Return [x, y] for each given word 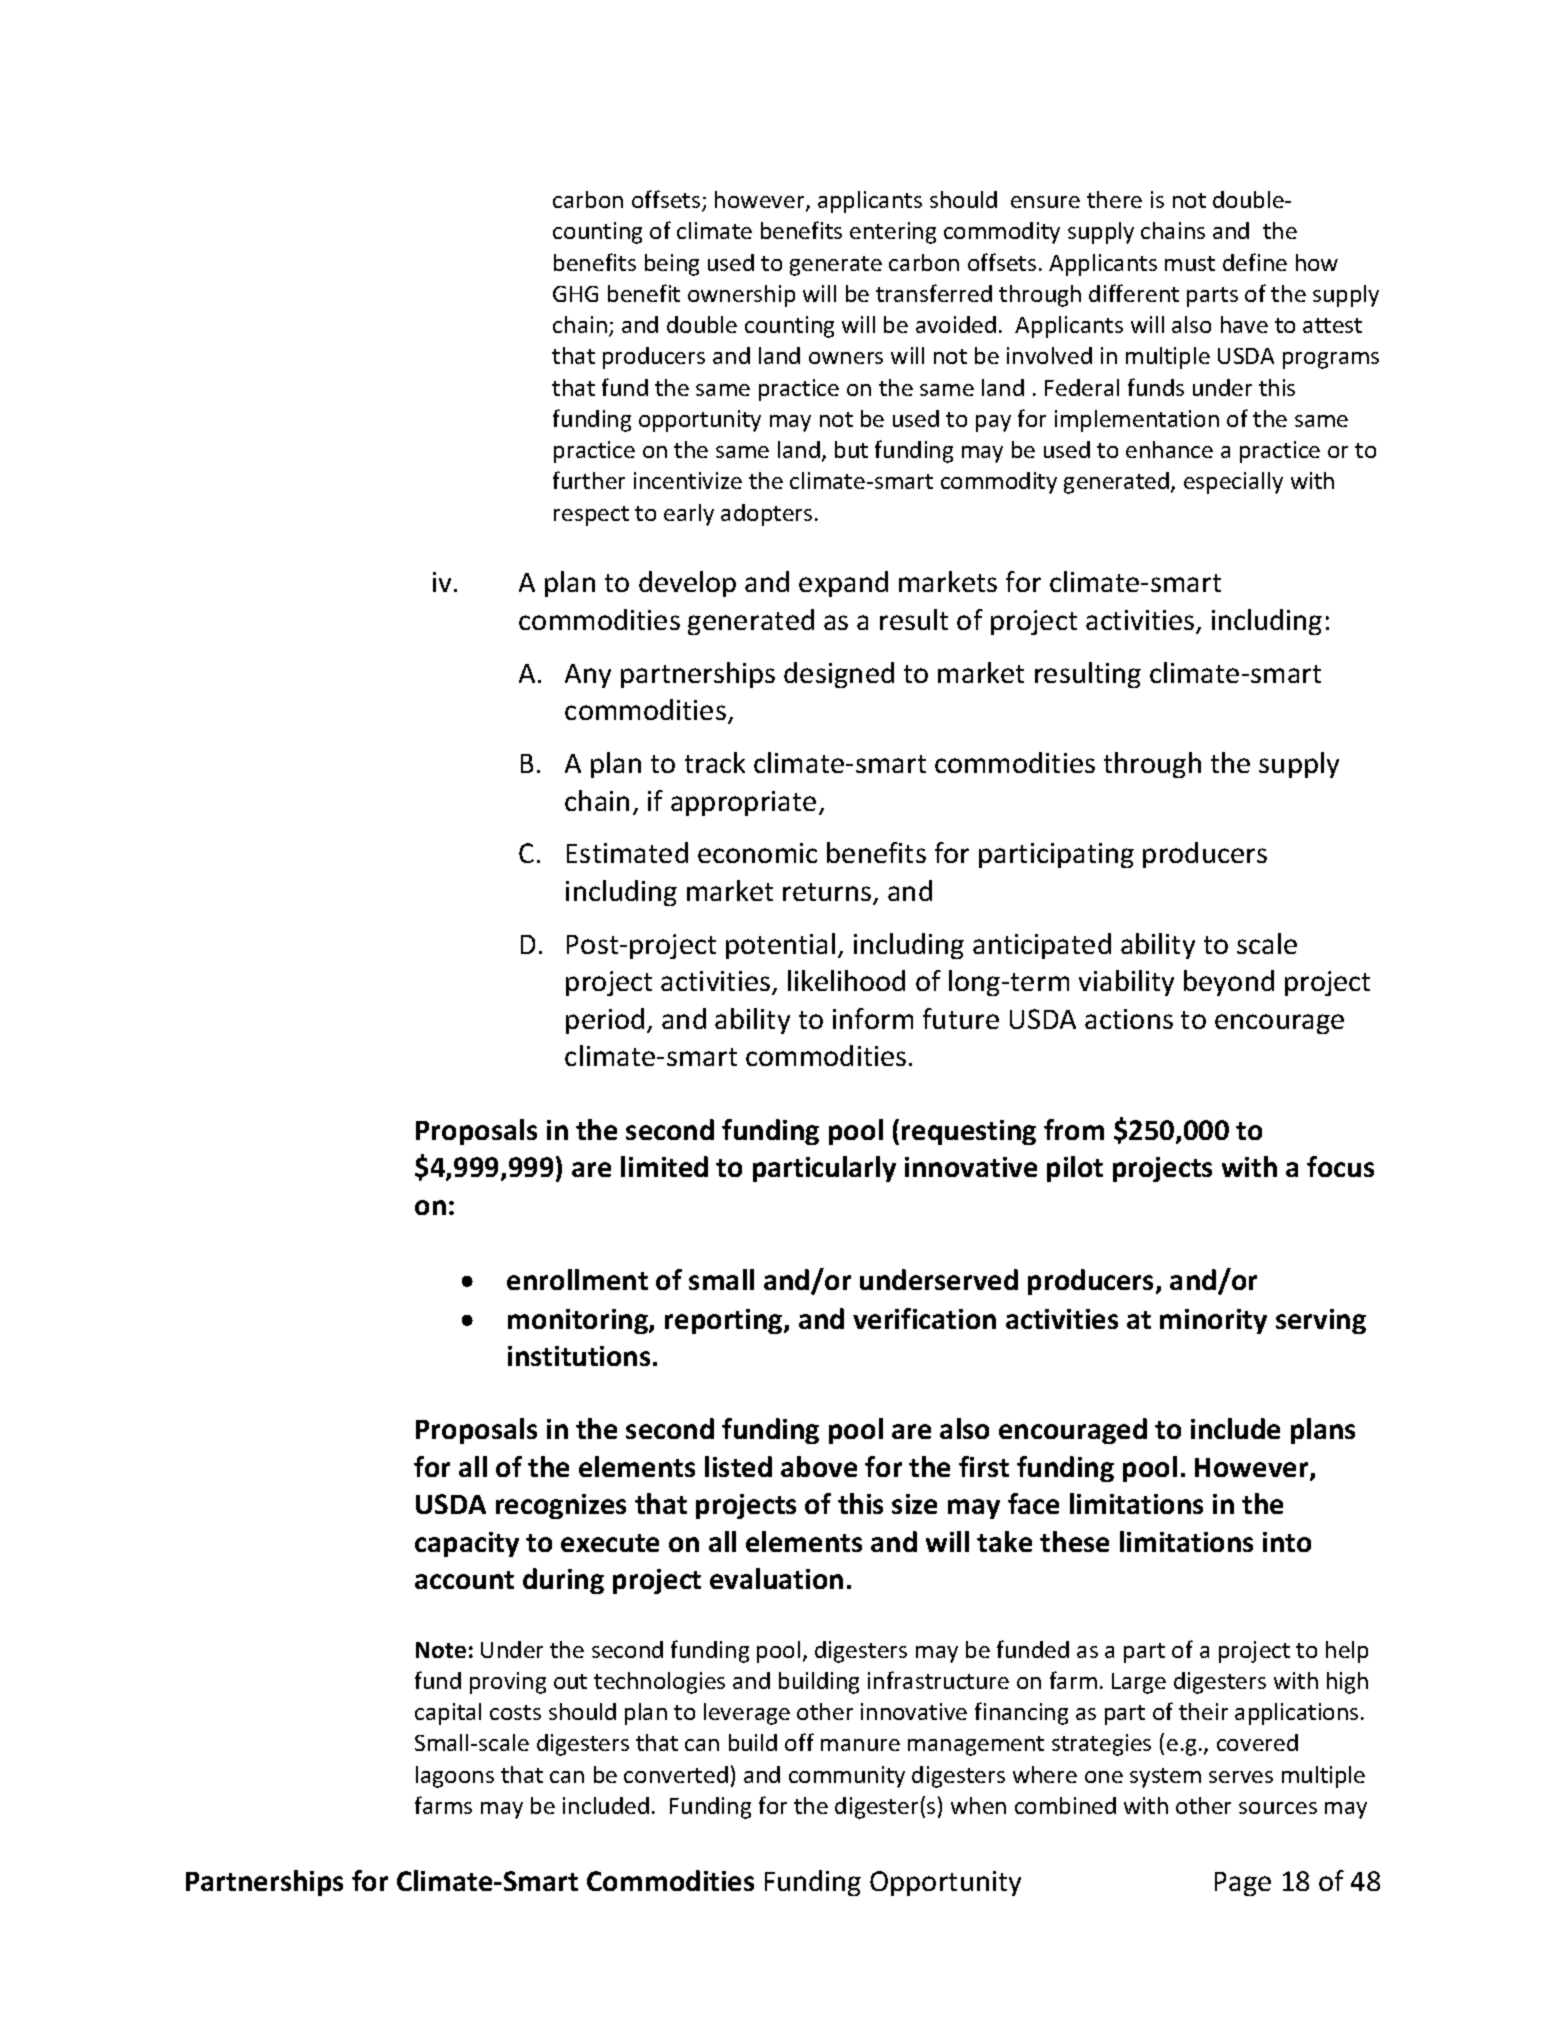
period [605, 1021]
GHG [575, 294]
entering [893, 233]
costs [515, 1712]
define [1255, 262]
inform [873, 1018]
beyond [1229, 983]
